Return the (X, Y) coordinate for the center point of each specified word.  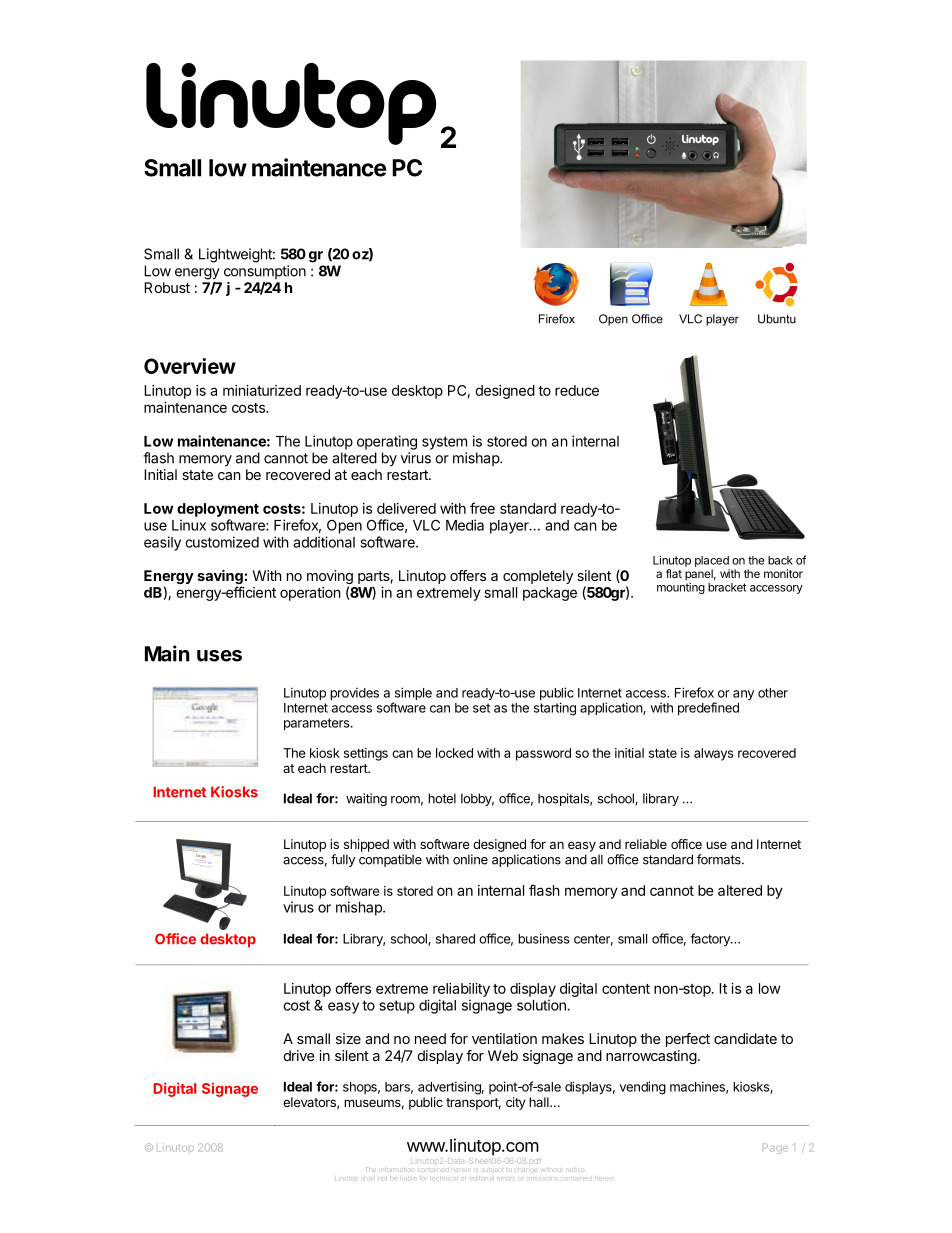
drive (299, 1055)
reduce (577, 390)
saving (220, 578)
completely (538, 577)
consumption (265, 272)
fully (343, 860)
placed (712, 561)
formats (720, 859)
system (444, 443)
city (516, 1103)
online (470, 859)
